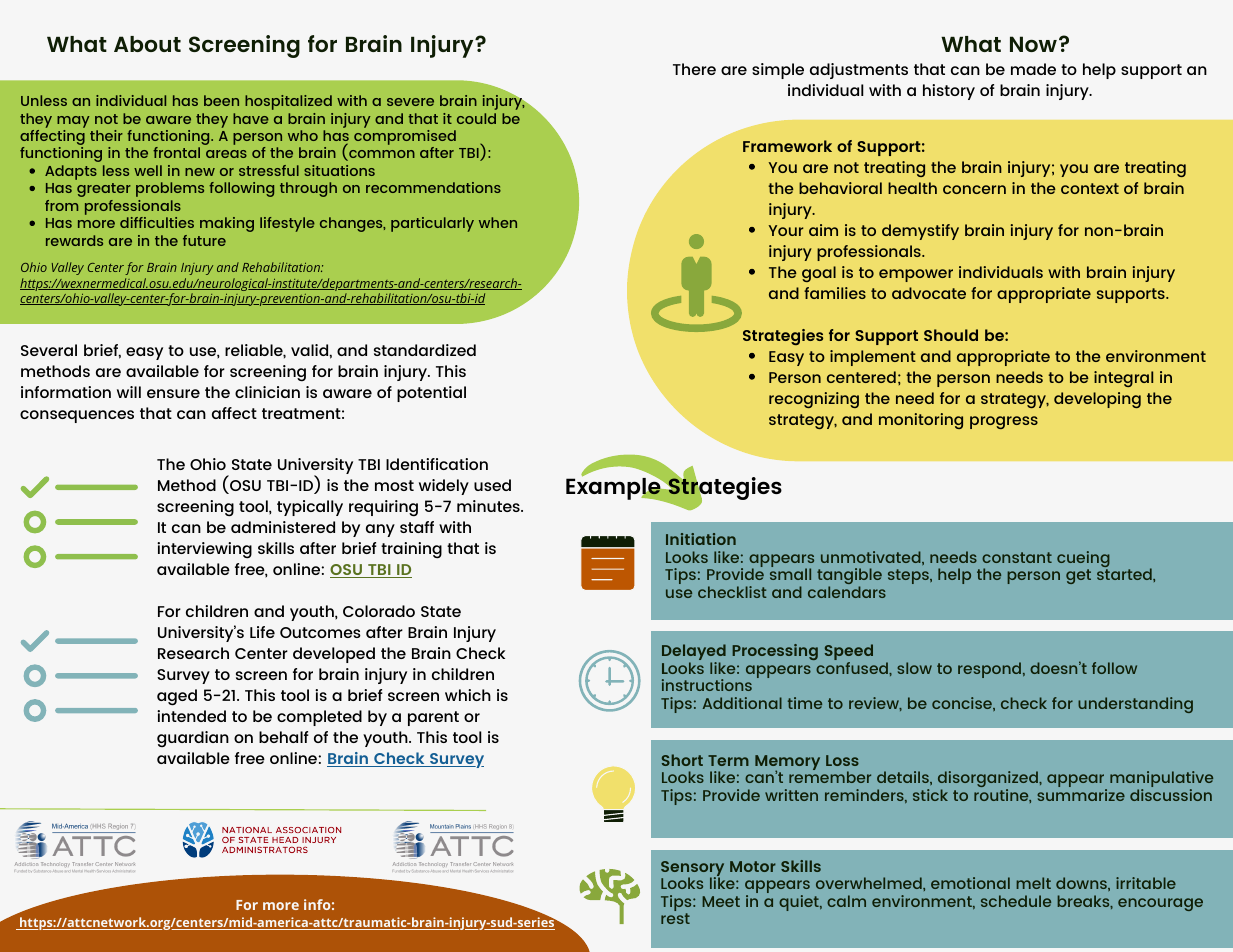  I want to click on constant, so click(1017, 557).
